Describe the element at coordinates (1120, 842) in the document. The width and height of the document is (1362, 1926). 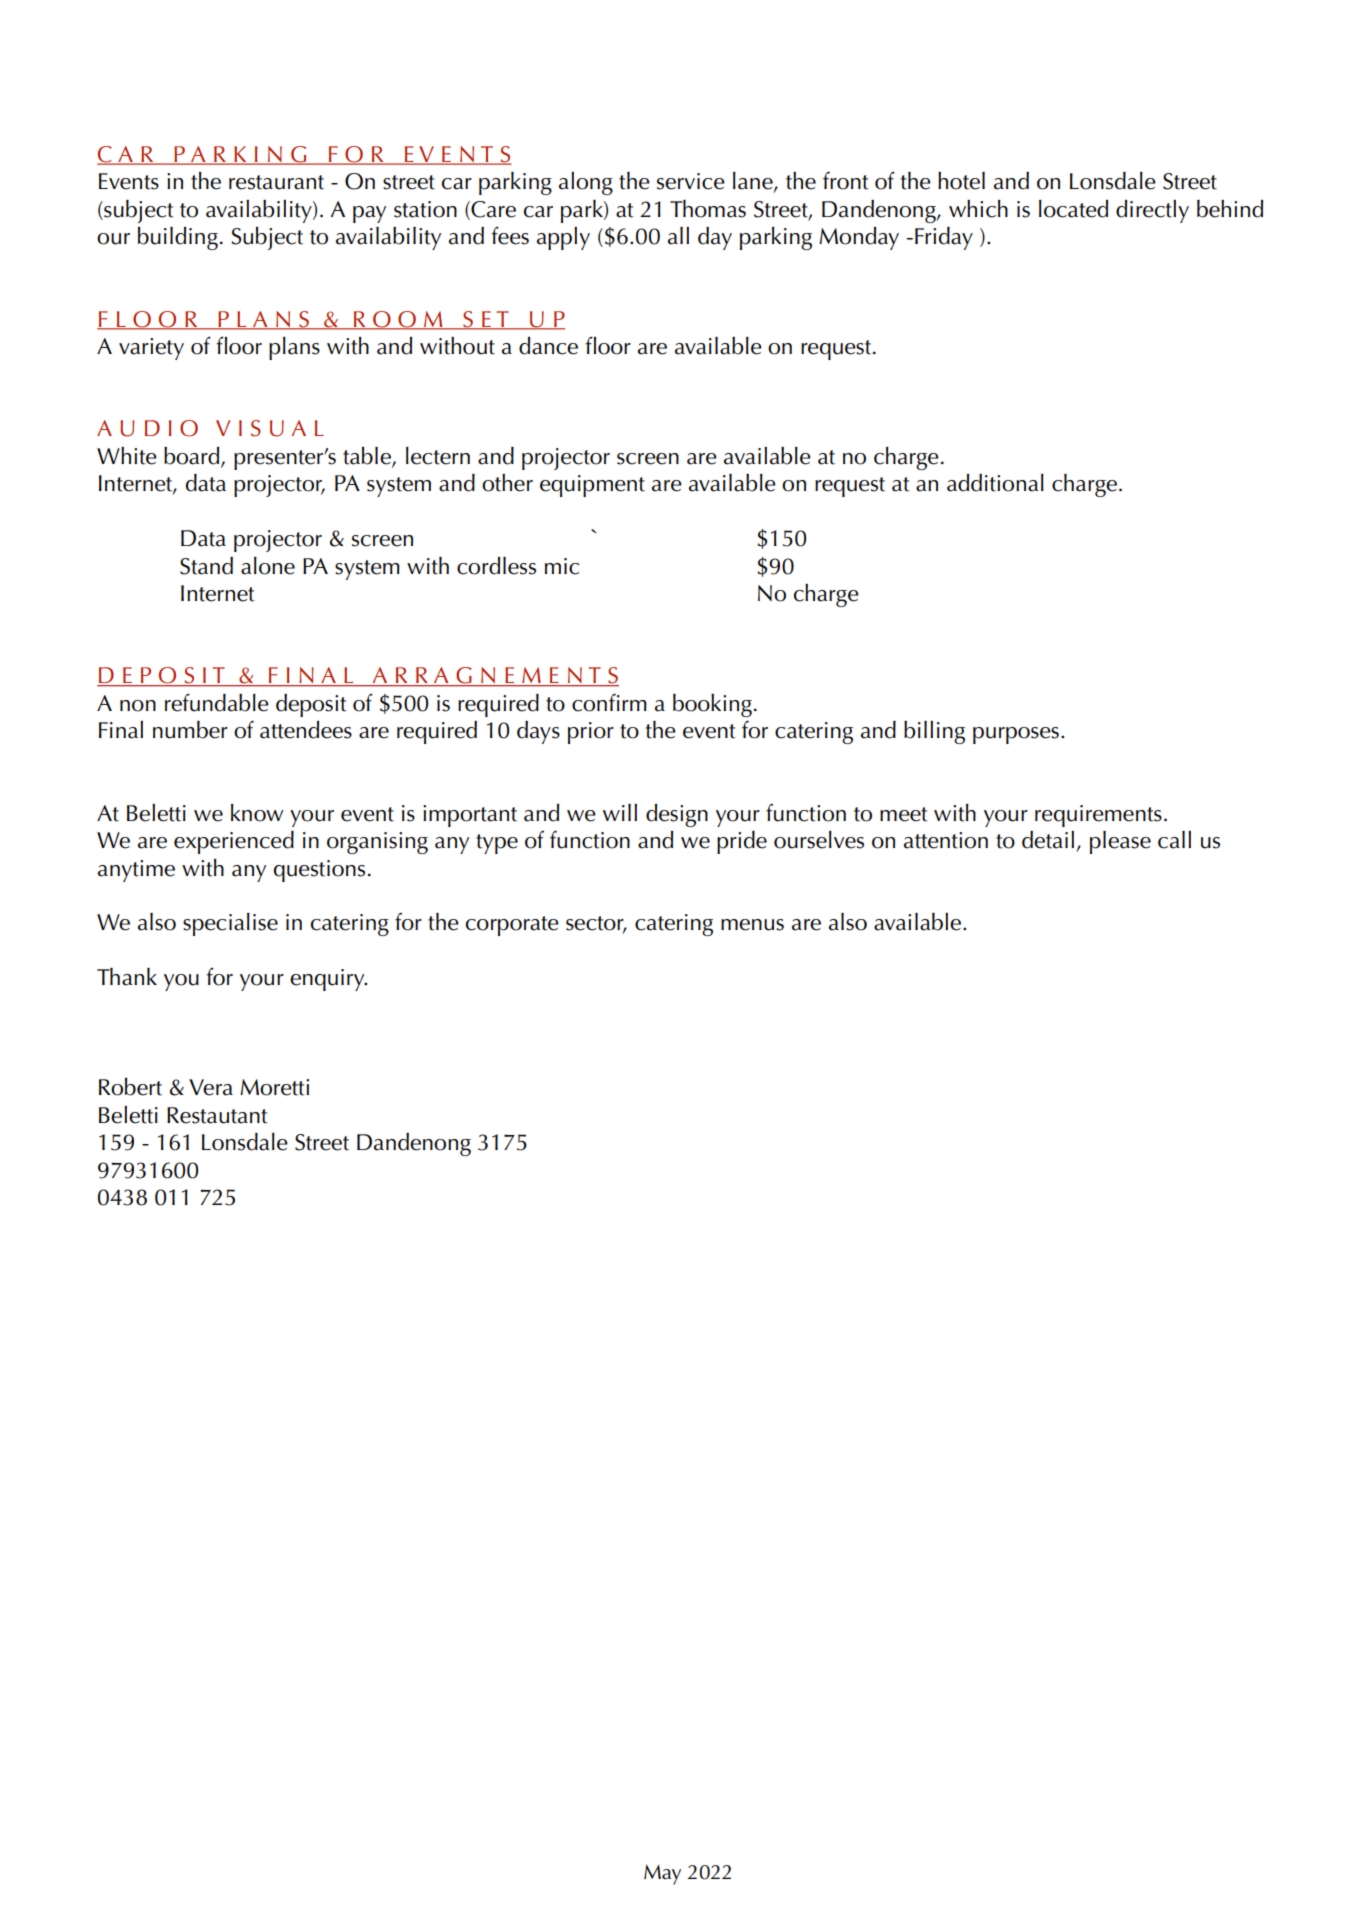
I see `please` at that location.
